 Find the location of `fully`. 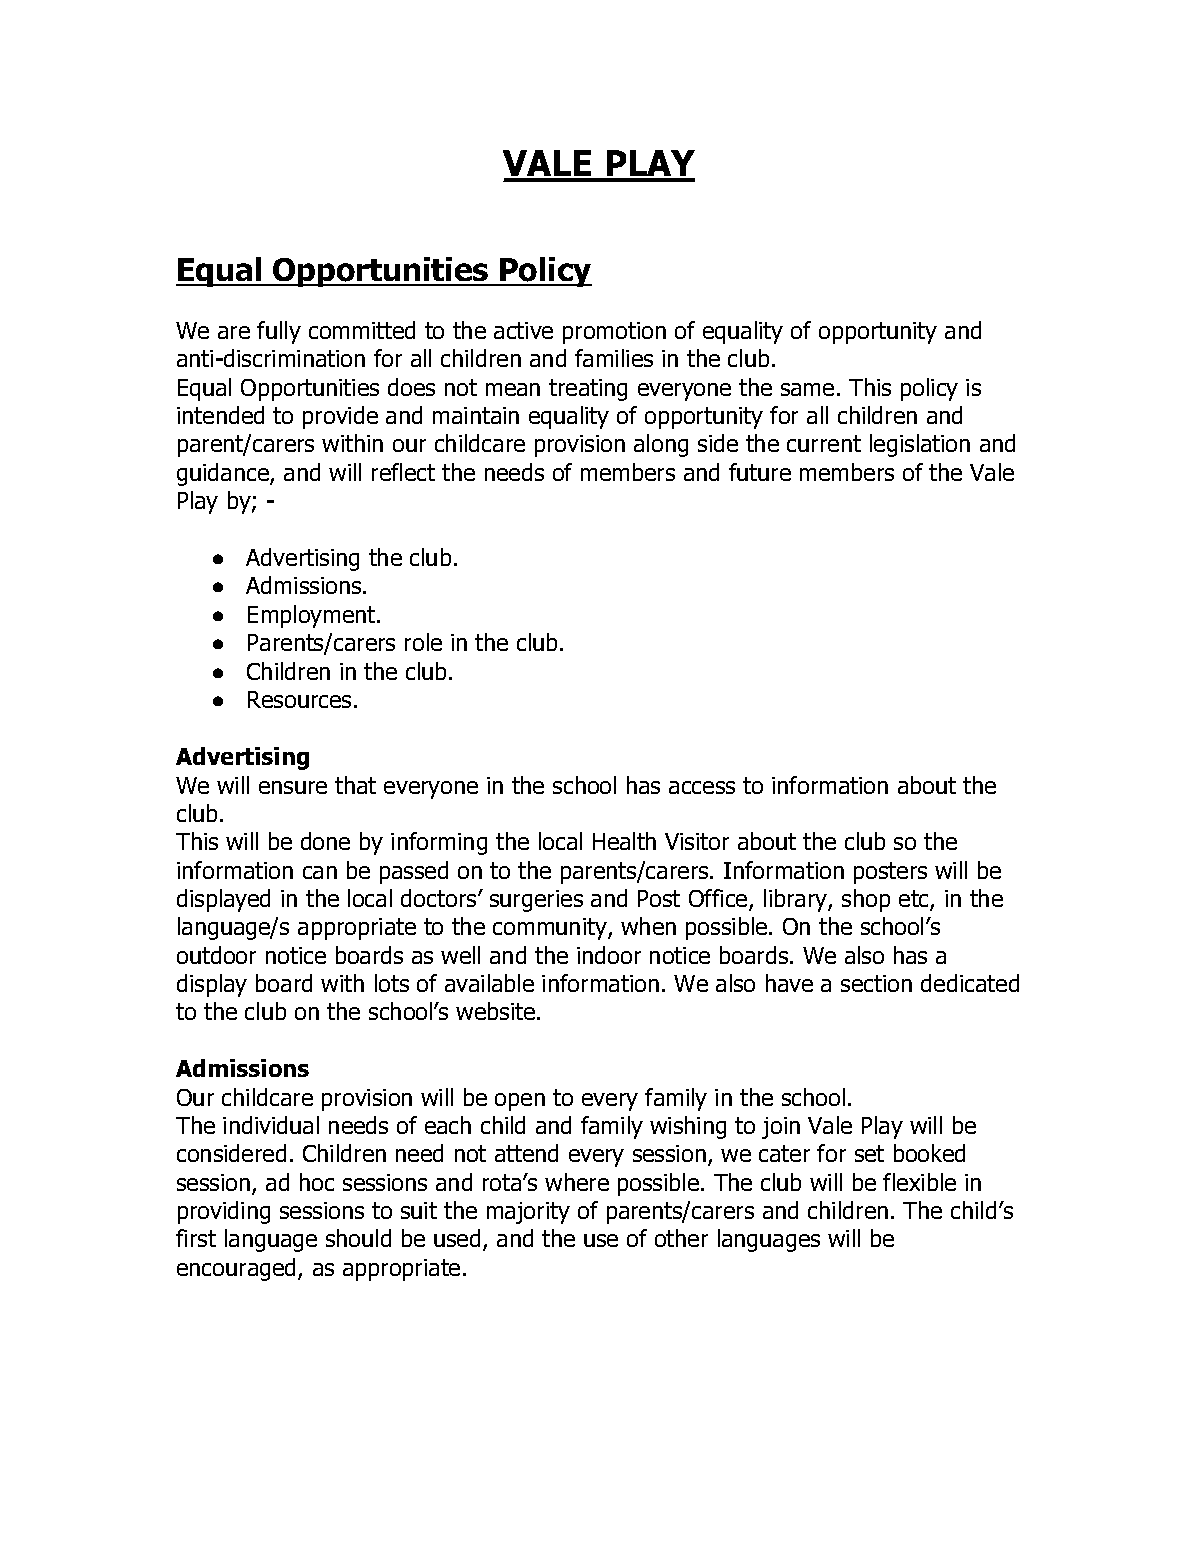

fully is located at coordinates (279, 332).
